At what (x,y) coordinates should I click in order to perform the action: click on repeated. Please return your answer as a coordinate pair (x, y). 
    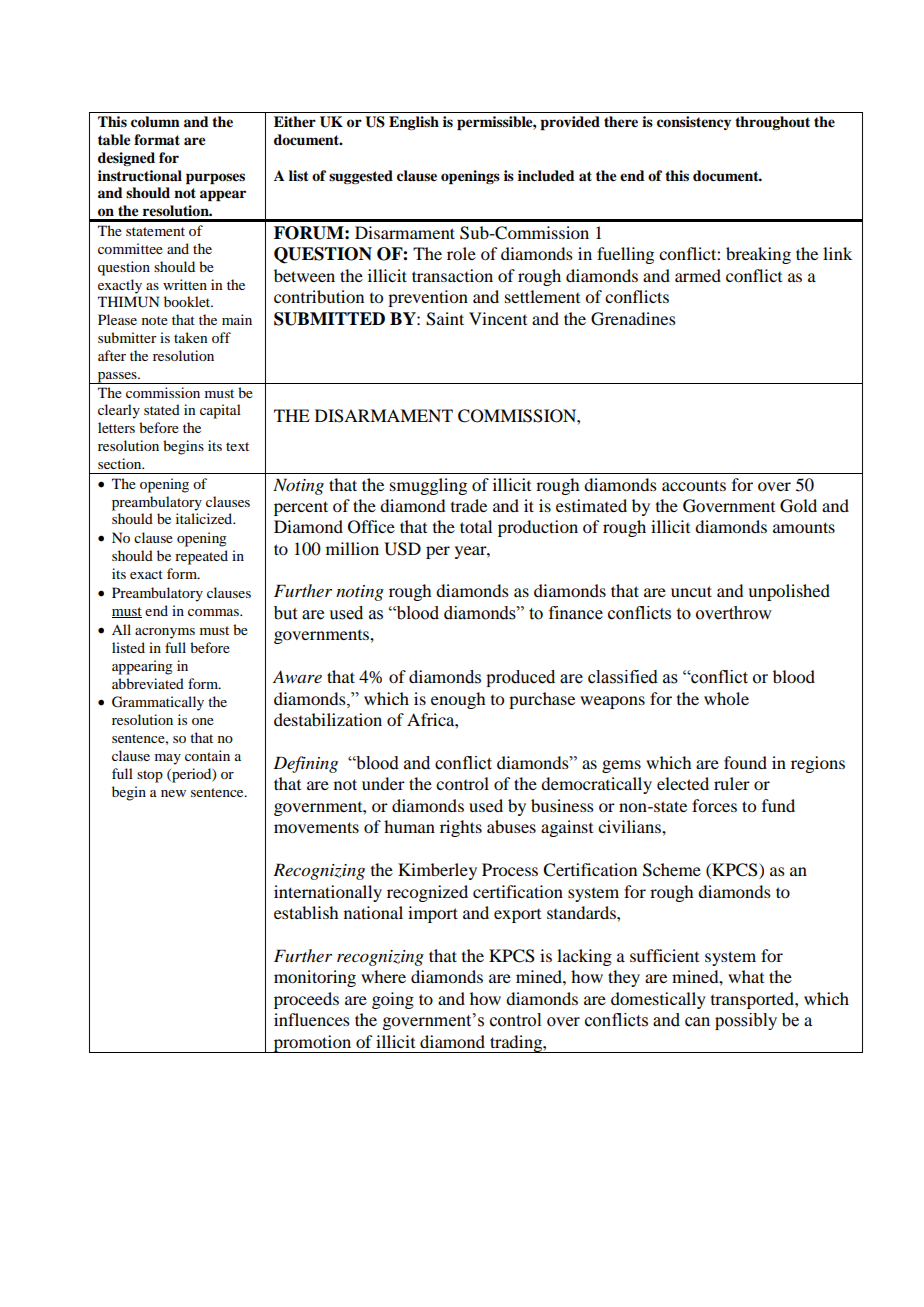
    Looking at the image, I should click on (201, 557).
